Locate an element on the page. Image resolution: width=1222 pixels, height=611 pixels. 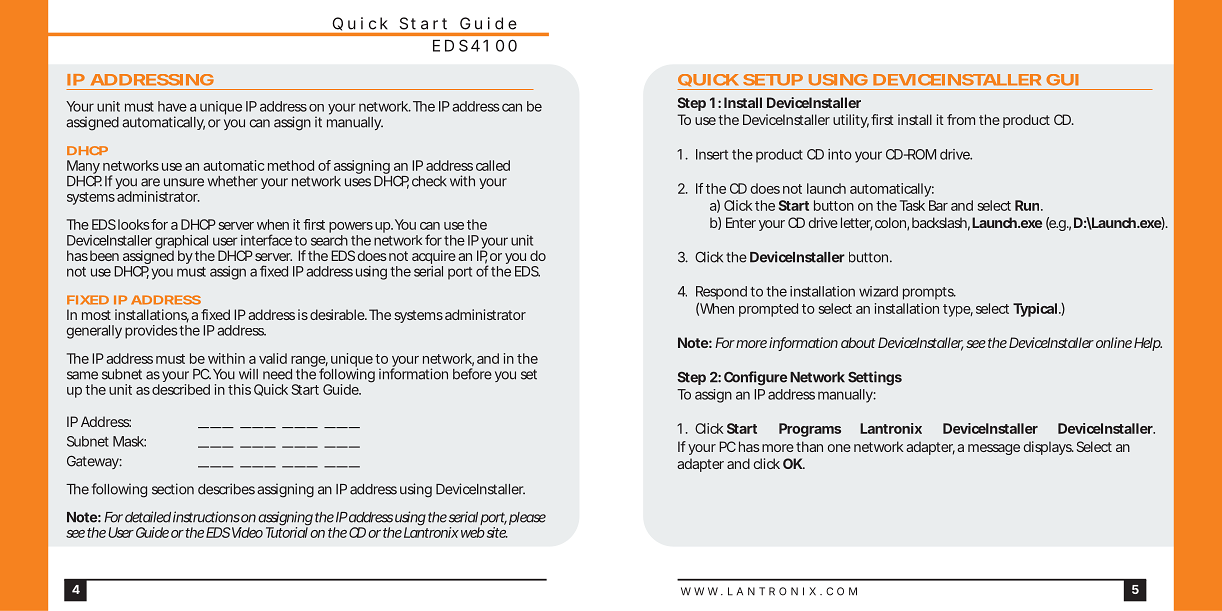
Typical is located at coordinates (1035, 310).
